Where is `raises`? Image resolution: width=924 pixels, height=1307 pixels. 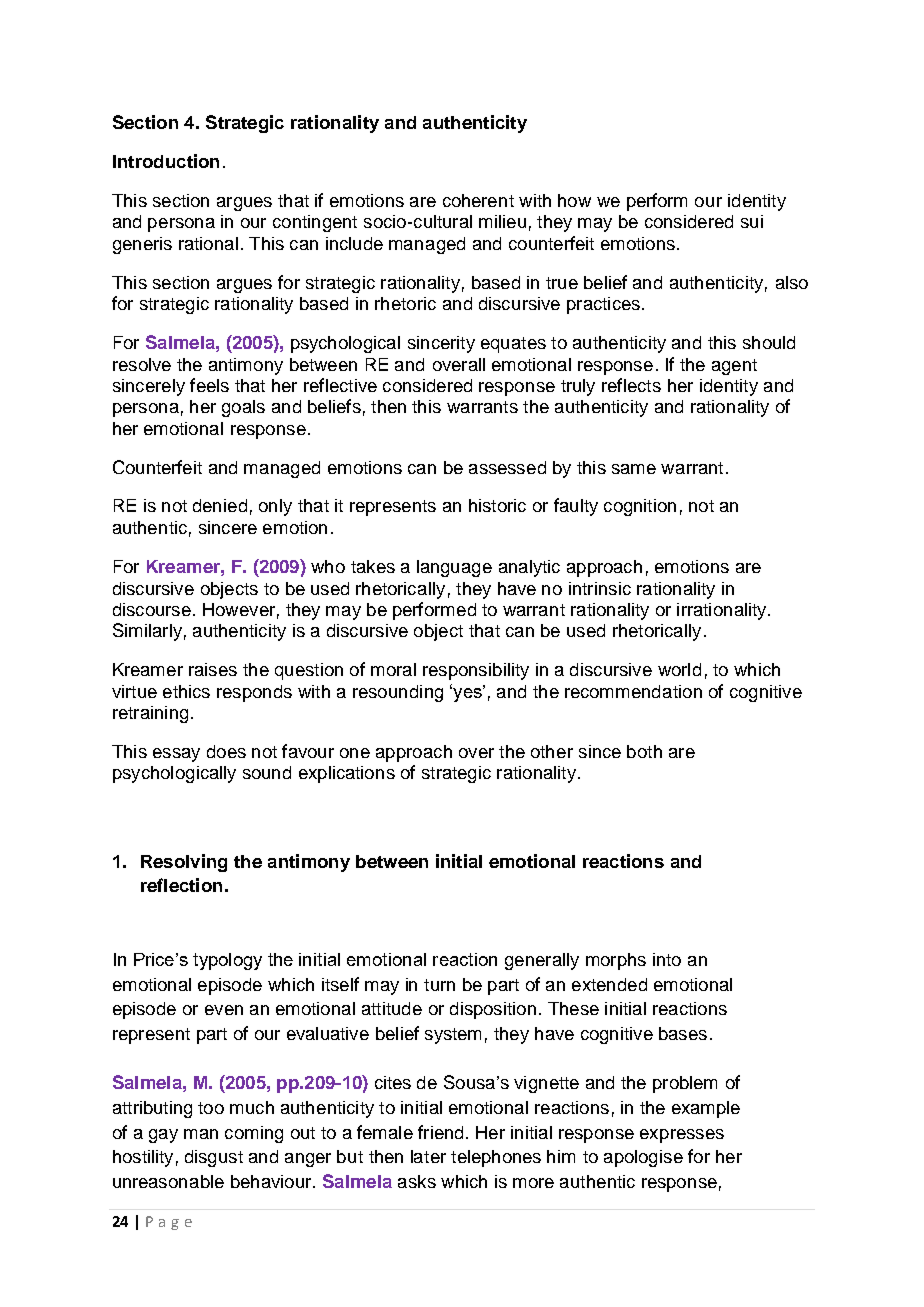
raises is located at coordinates (213, 669).
